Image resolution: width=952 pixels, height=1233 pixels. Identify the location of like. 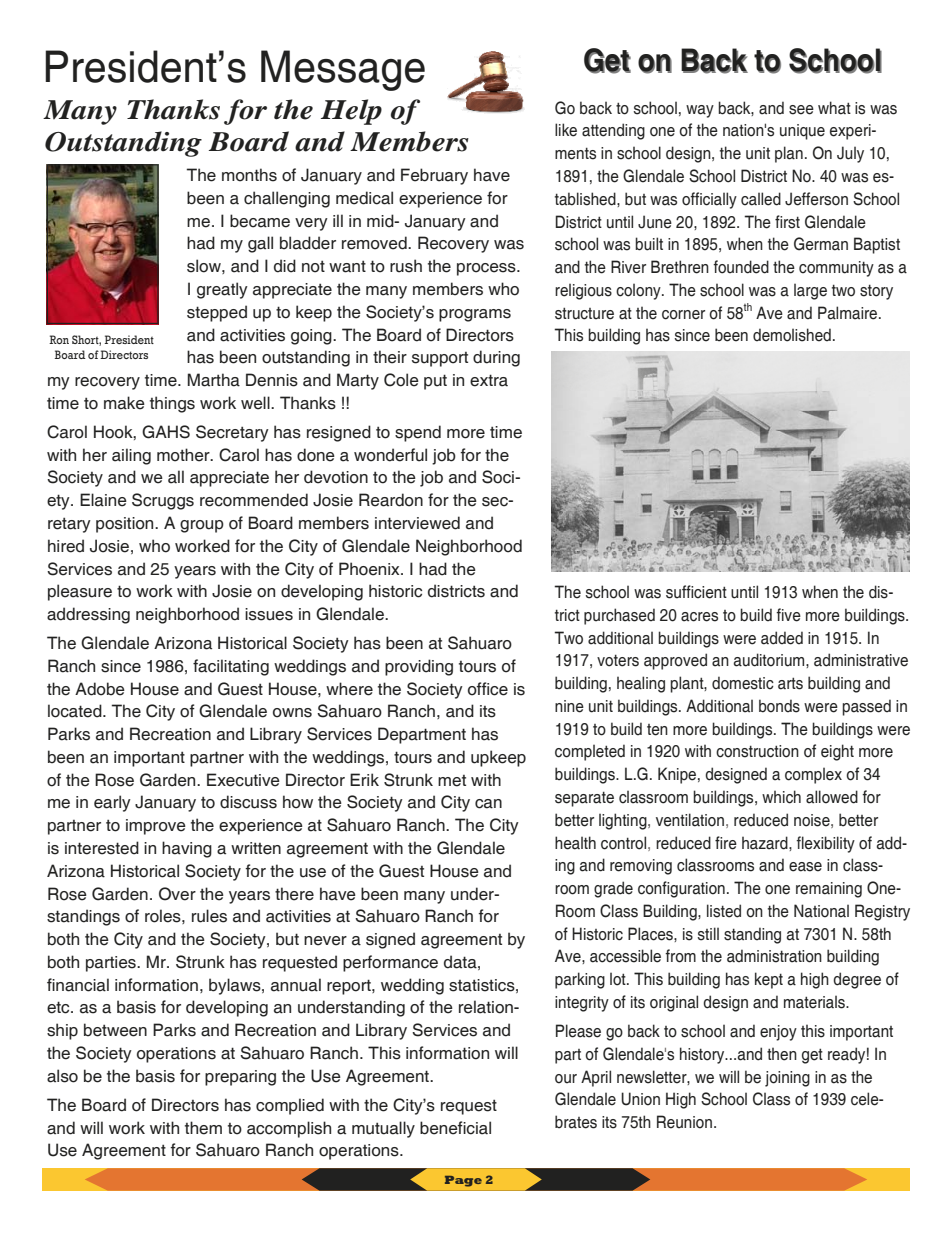
(566, 130).
